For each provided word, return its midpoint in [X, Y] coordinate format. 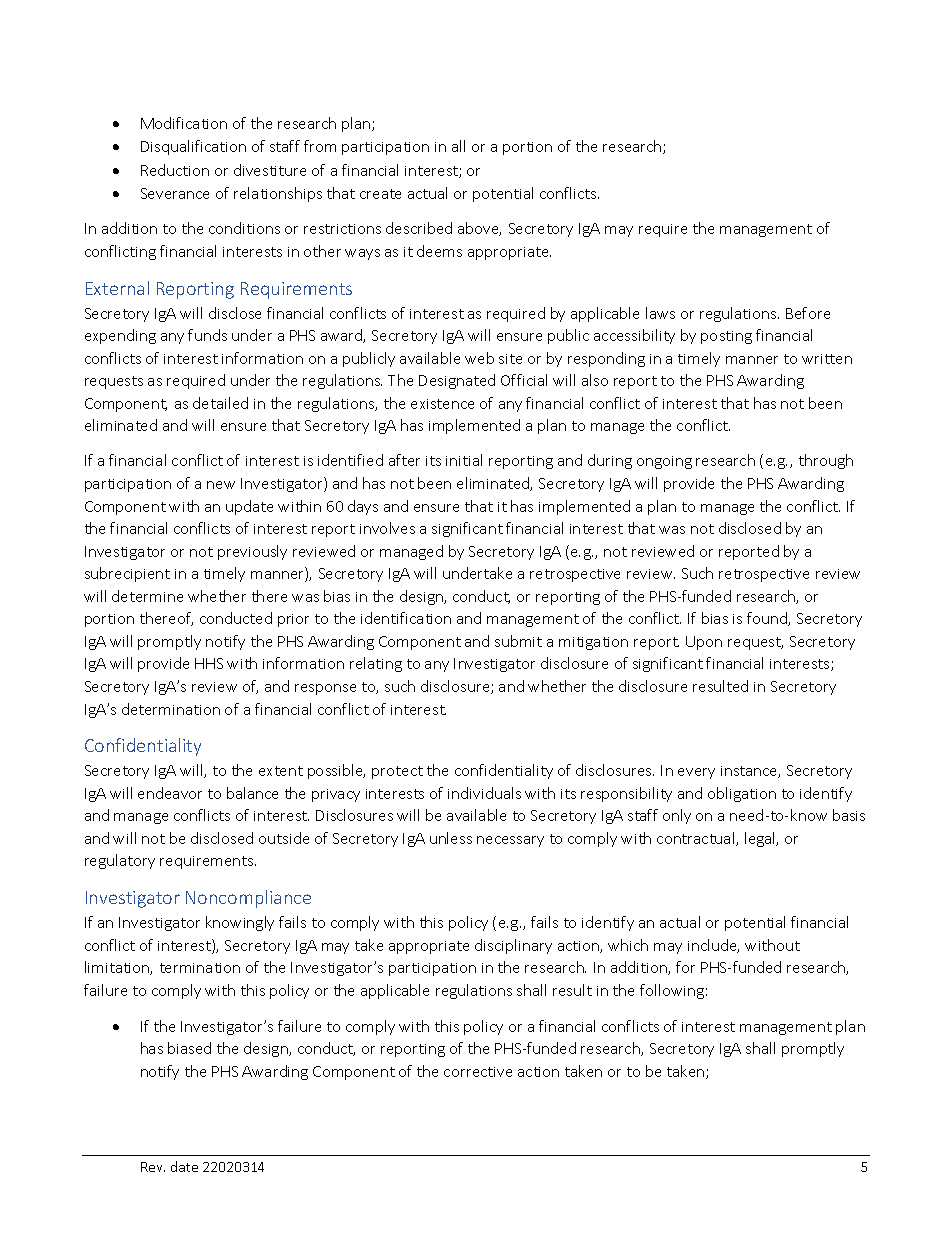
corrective [478, 1072]
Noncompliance [248, 899]
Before [808, 313]
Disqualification [193, 147]
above [479, 229]
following [672, 991]
